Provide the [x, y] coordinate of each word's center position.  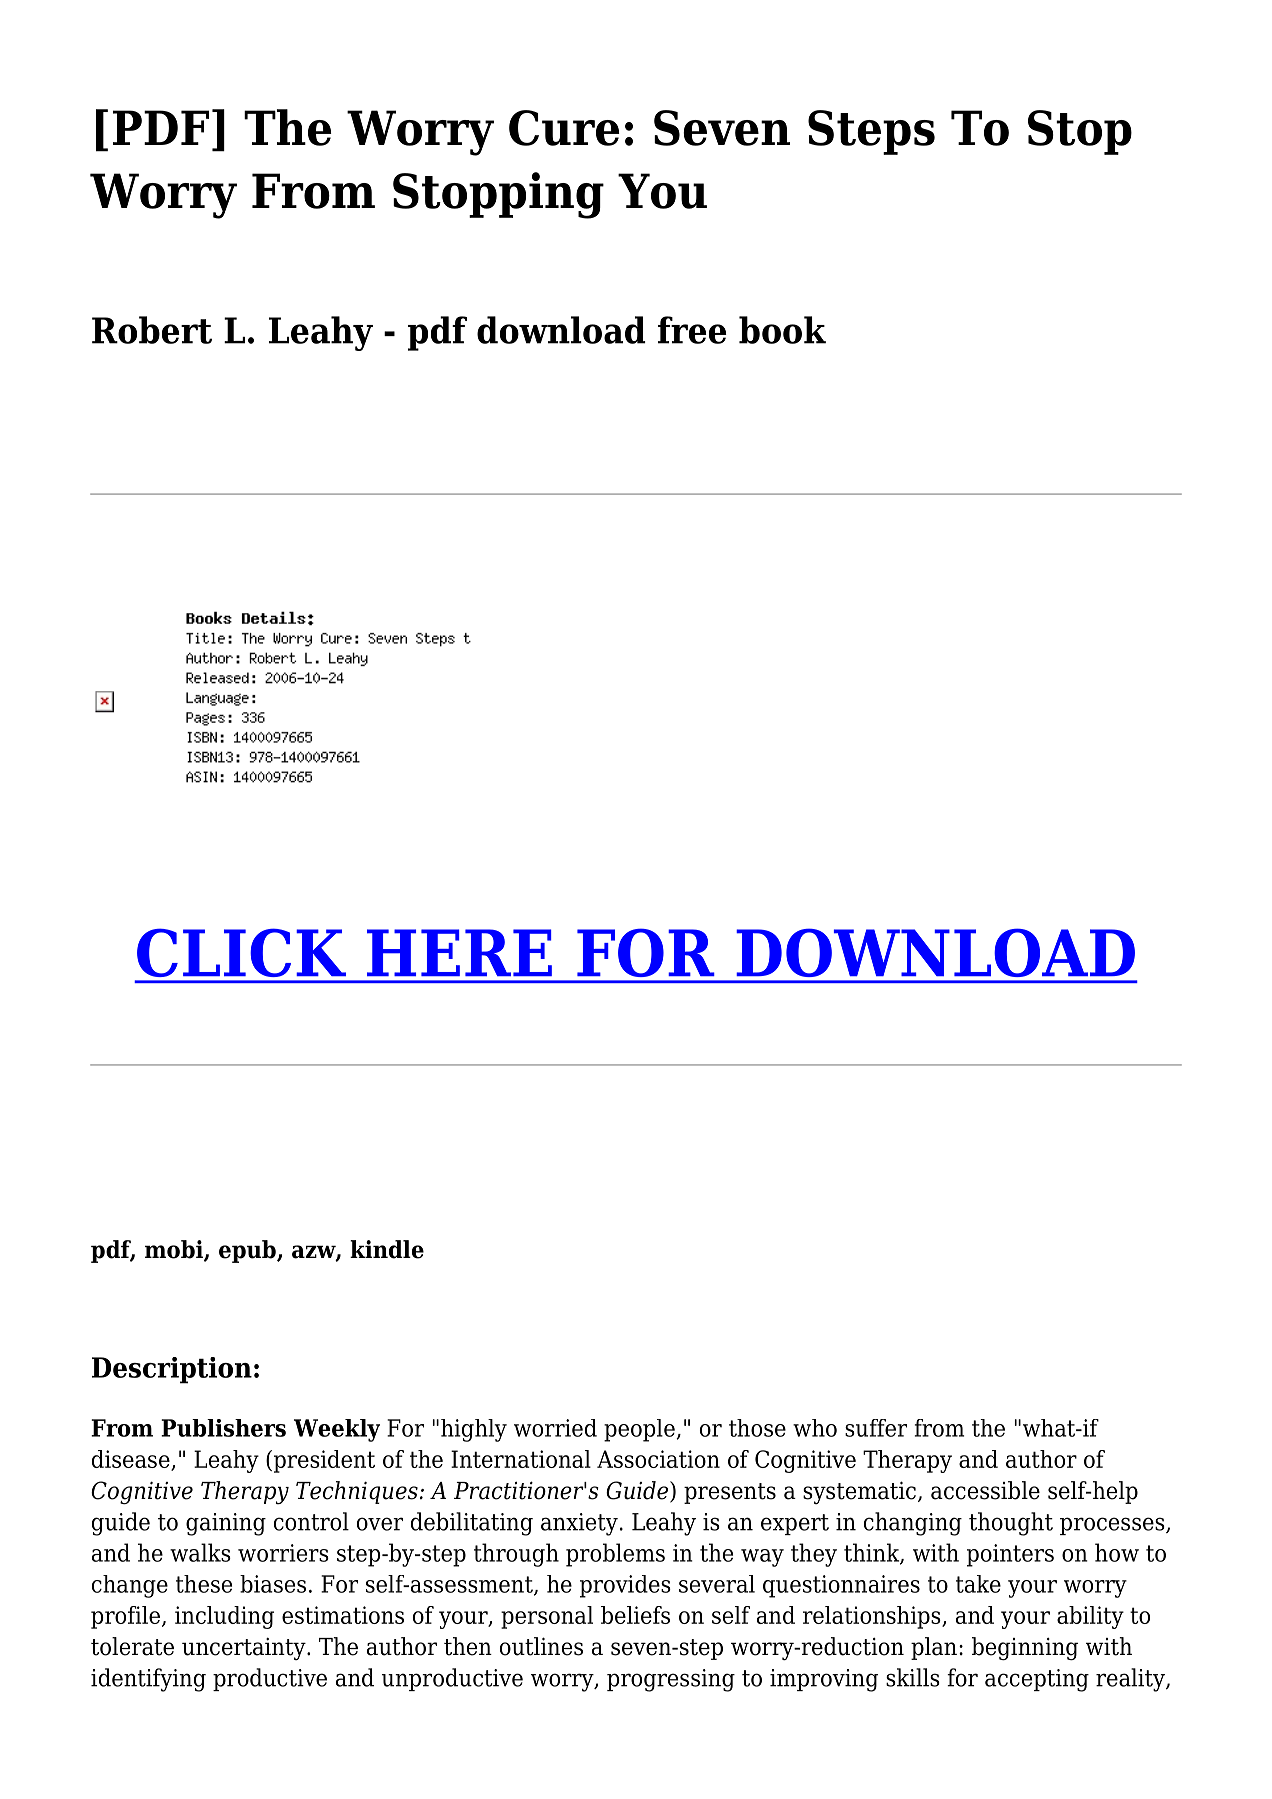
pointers [1010, 1555]
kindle [387, 1249]
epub [248, 1251]
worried [555, 1428]
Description [172, 1370]
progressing [671, 1680]
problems [615, 1555]
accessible [985, 1490]
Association [658, 1459]
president [323, 1461]
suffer [876, 1428]
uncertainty [245, 1648]
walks [200, 1552]
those [757, 1428]
